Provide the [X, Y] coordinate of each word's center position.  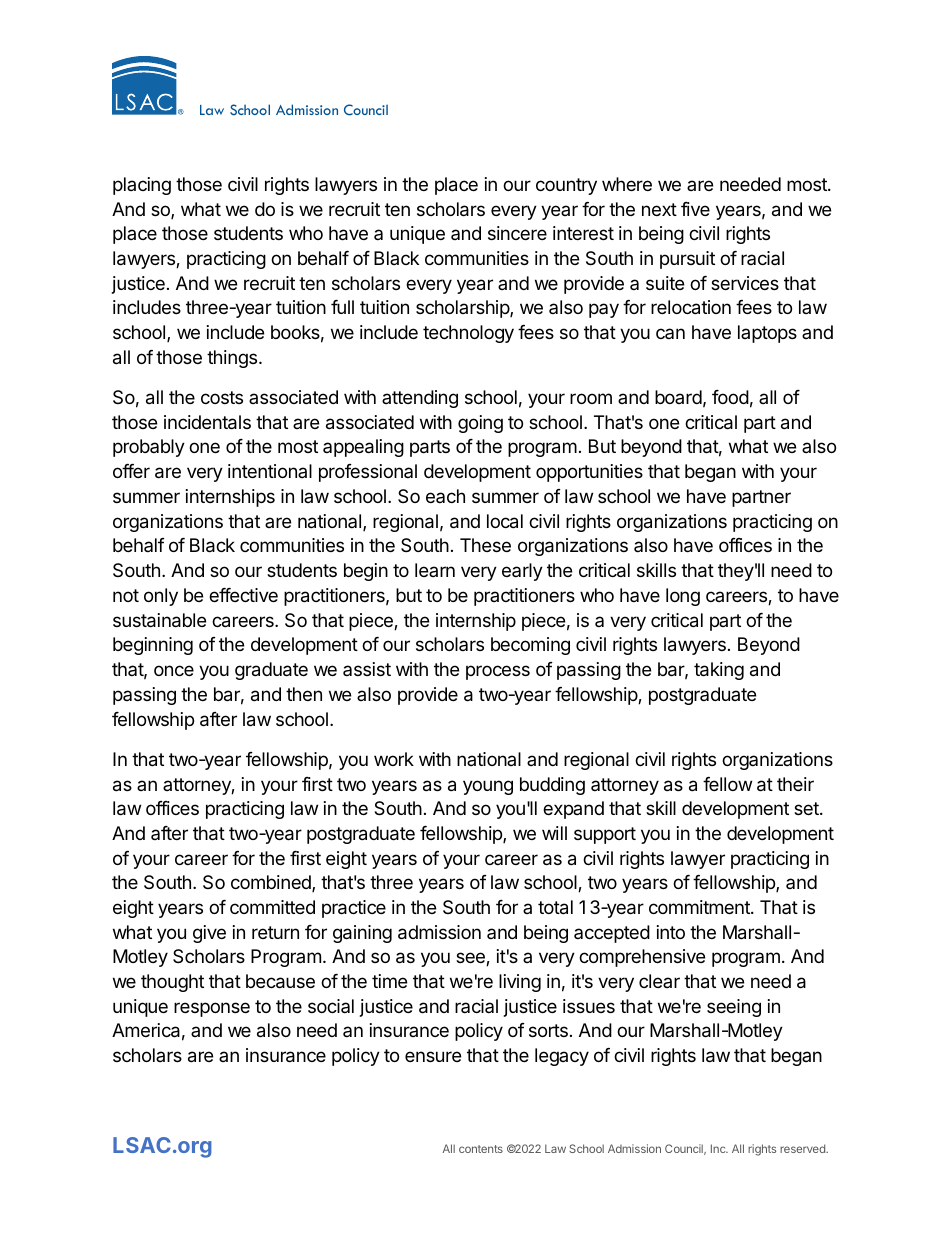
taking [719, 671]
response [212, 1009]
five [695, 209]
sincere [517, 233]
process [498, 672]
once [174, 670]
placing [142, 186]
